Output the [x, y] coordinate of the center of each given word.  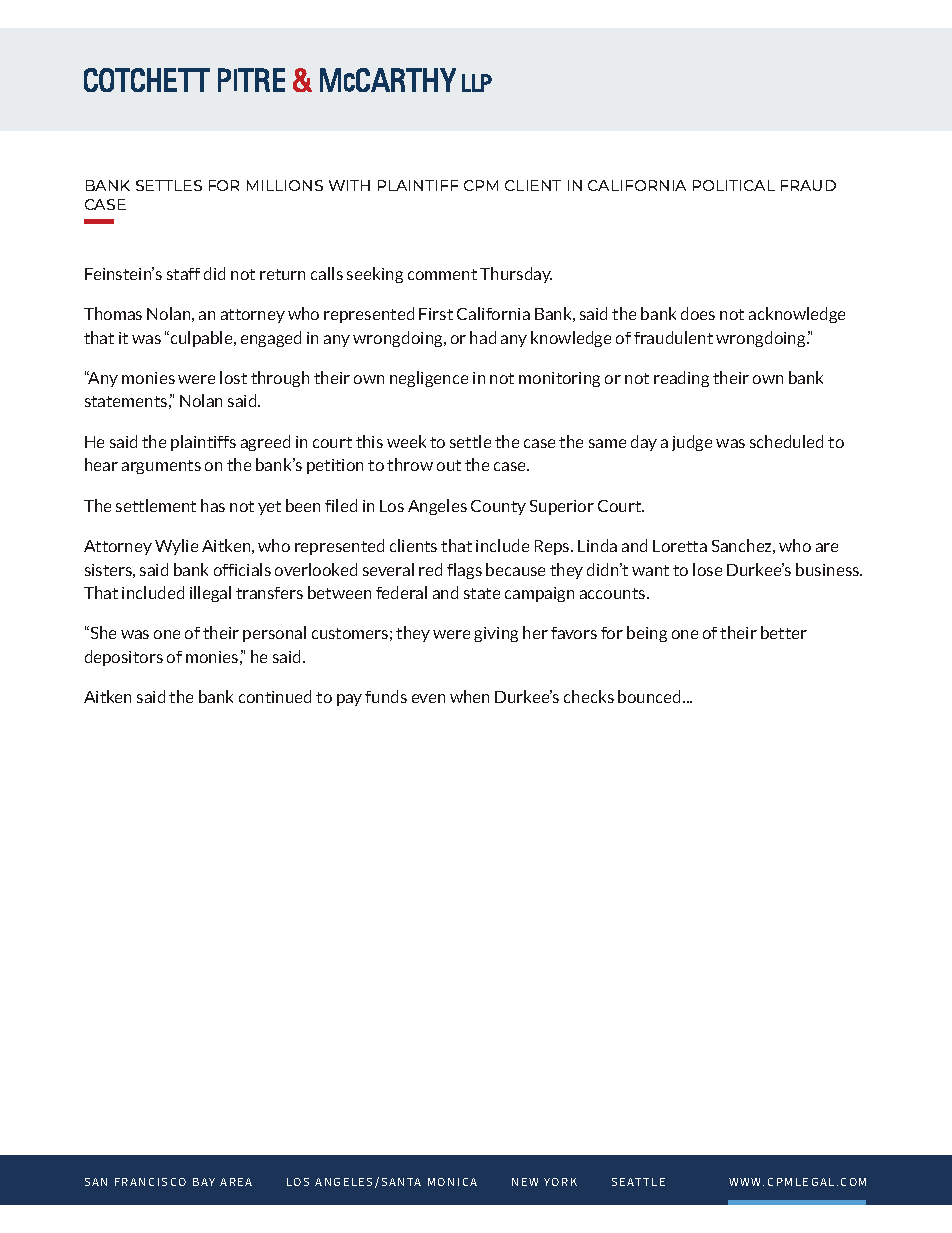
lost [233, 377]
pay [349, 700]
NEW [525, 1182]
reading [681, 379]
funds [386, 696]
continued [275, 696]
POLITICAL [734, 185]
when [469, 696]
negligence [429, 379]
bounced [651, 696]
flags [464, 571]
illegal [210, 594]
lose [707, 569]
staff [183, 274]
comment [442, 274]
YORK [560, 1182]
